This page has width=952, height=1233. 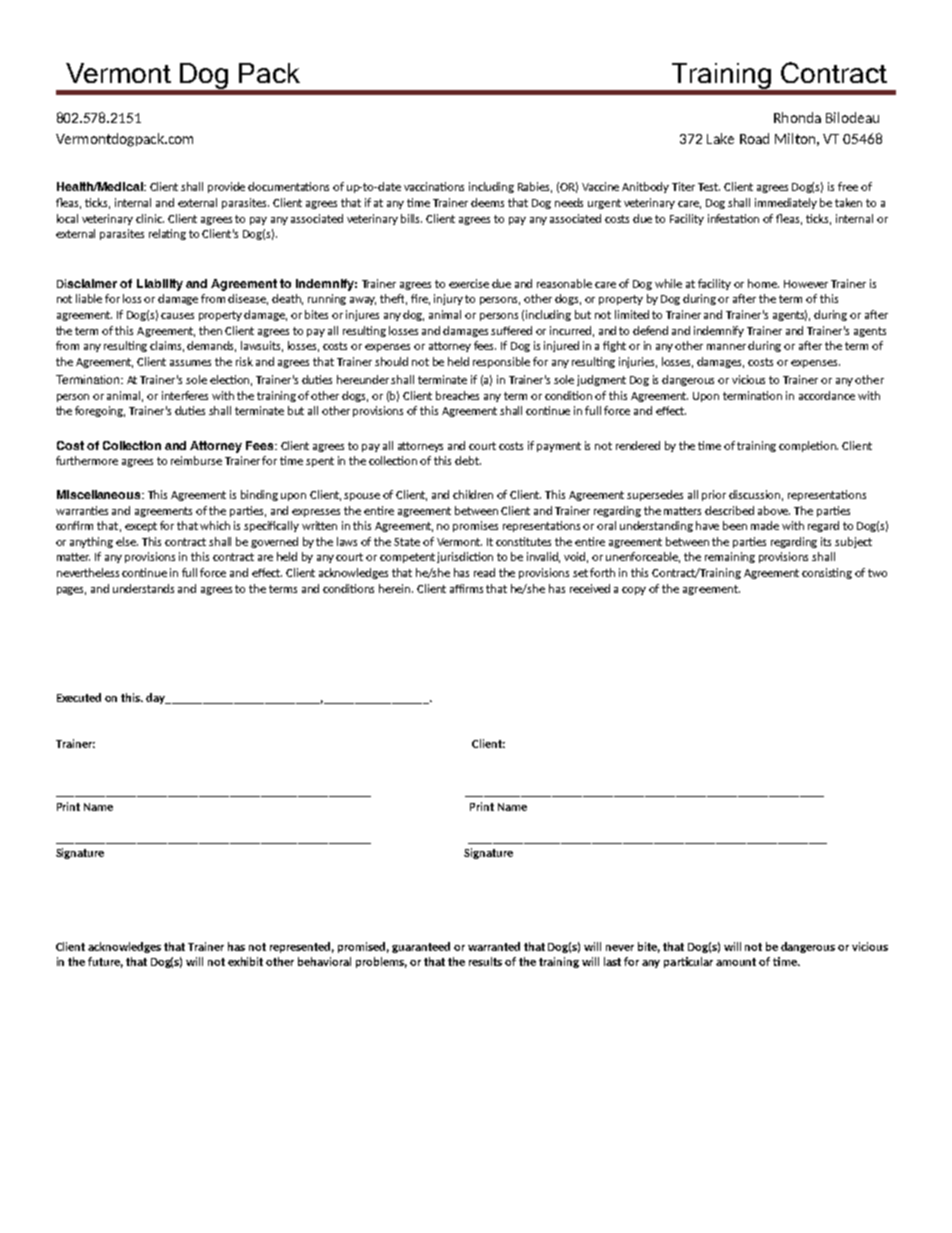 I want to click on Executed, so click(x=79, y=697).
